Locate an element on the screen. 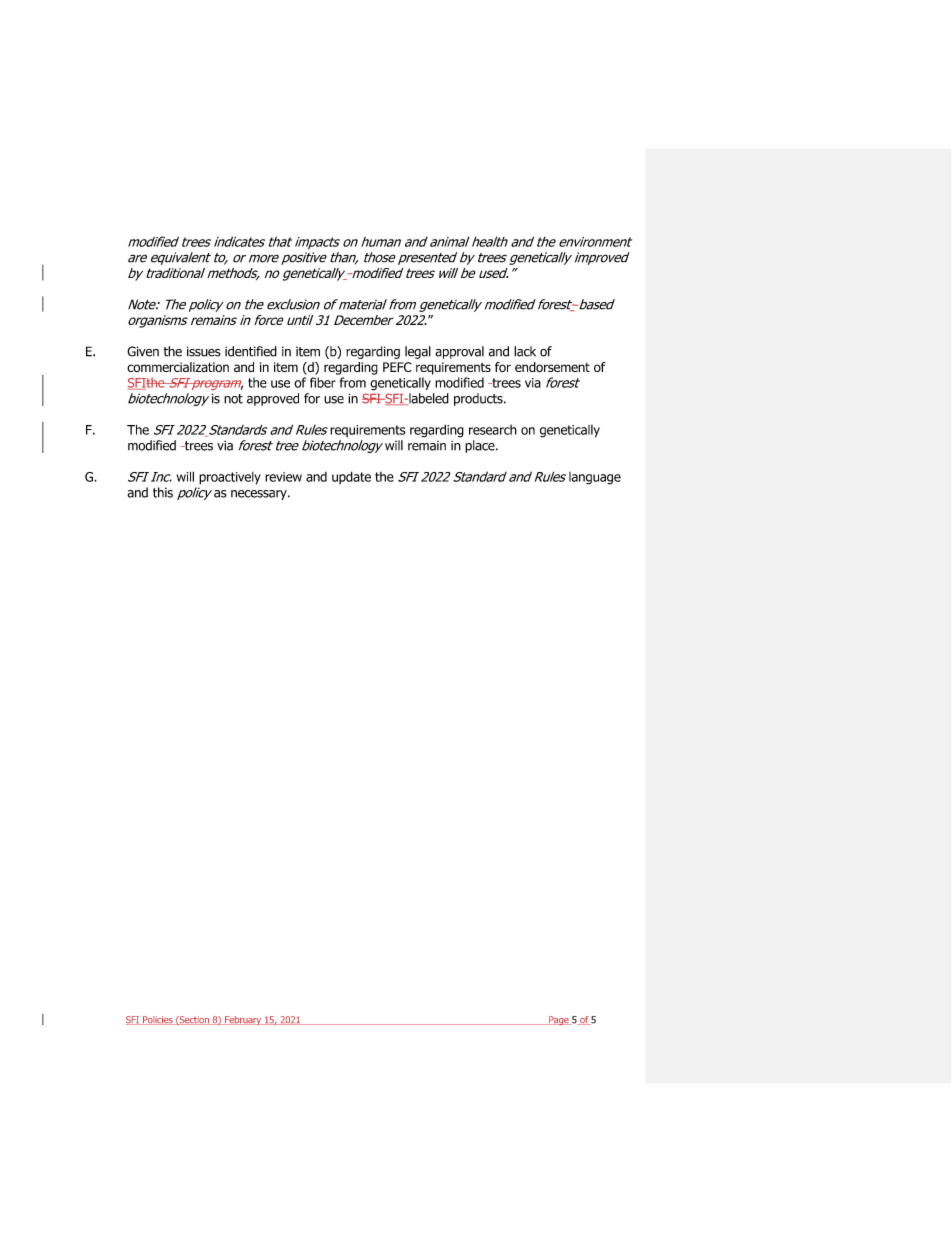 The width and height of the screenshot is (952, 1233). February is located at coordinates (243, 1020).
